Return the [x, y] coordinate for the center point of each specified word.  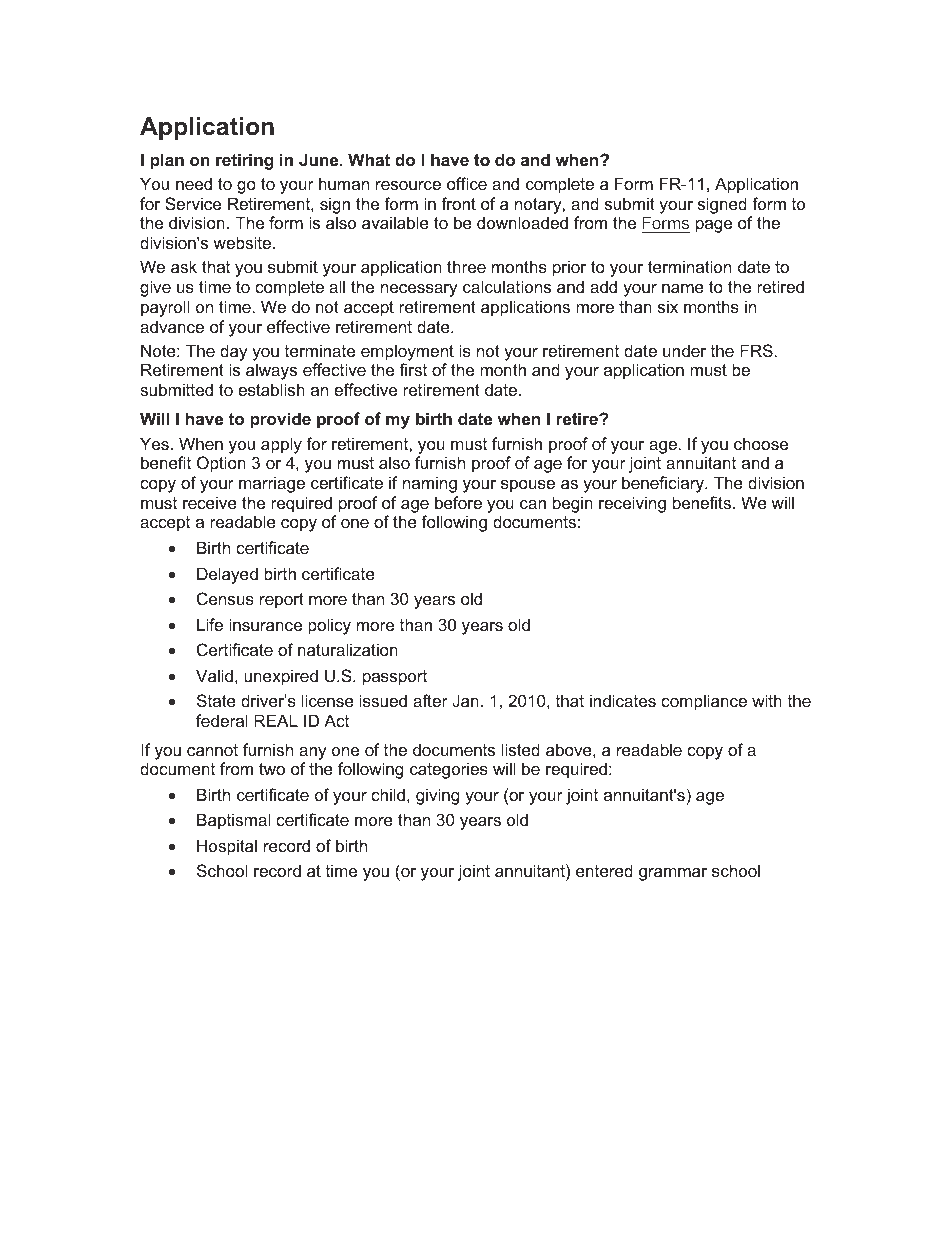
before [458, 502]
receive [210, 502]
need [194, 183]
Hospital [227, 847]
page [714, 226]
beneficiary [664, 484]
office [467, 183]
